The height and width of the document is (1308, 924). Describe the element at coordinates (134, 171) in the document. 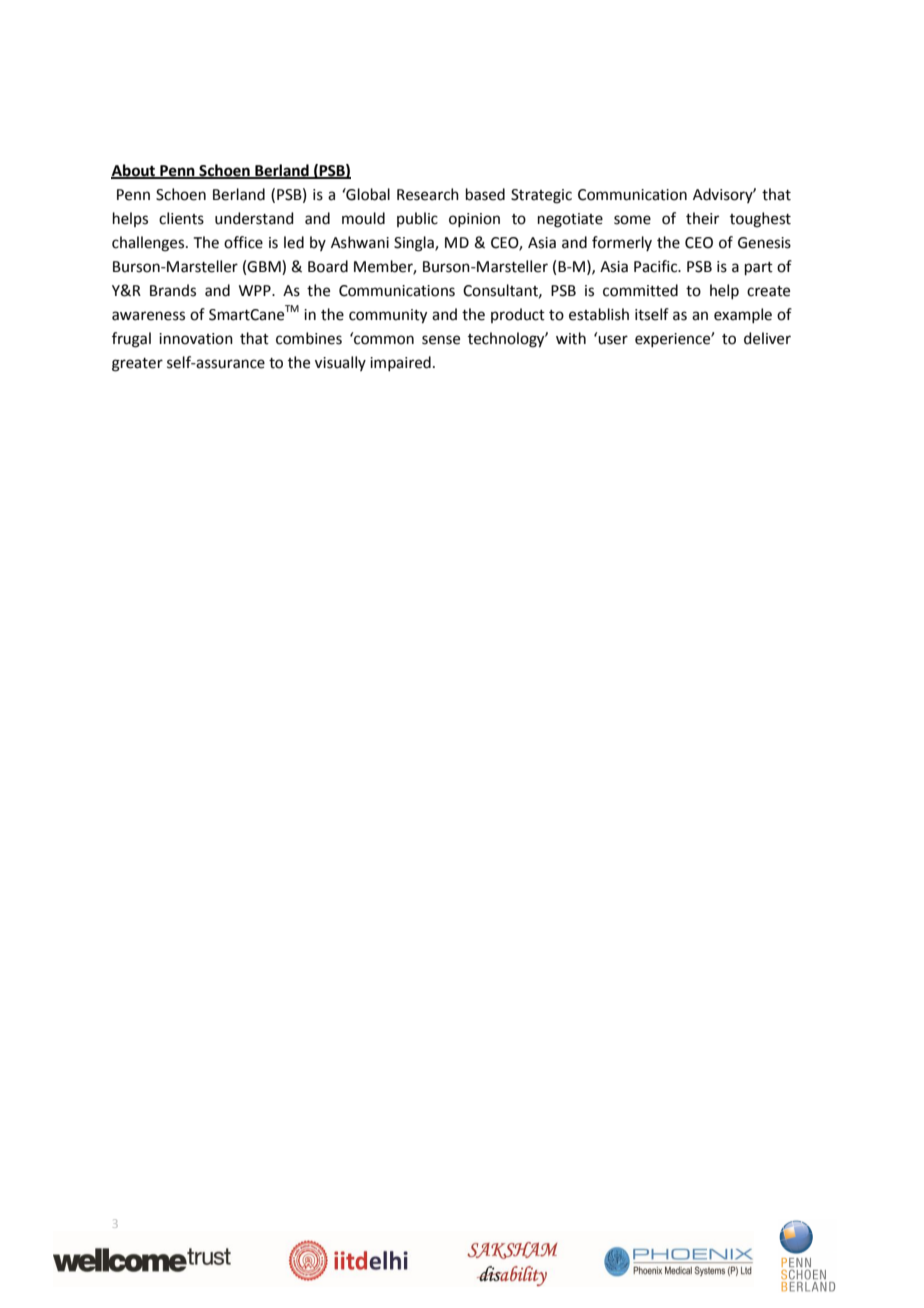

I see `About` at that location.
